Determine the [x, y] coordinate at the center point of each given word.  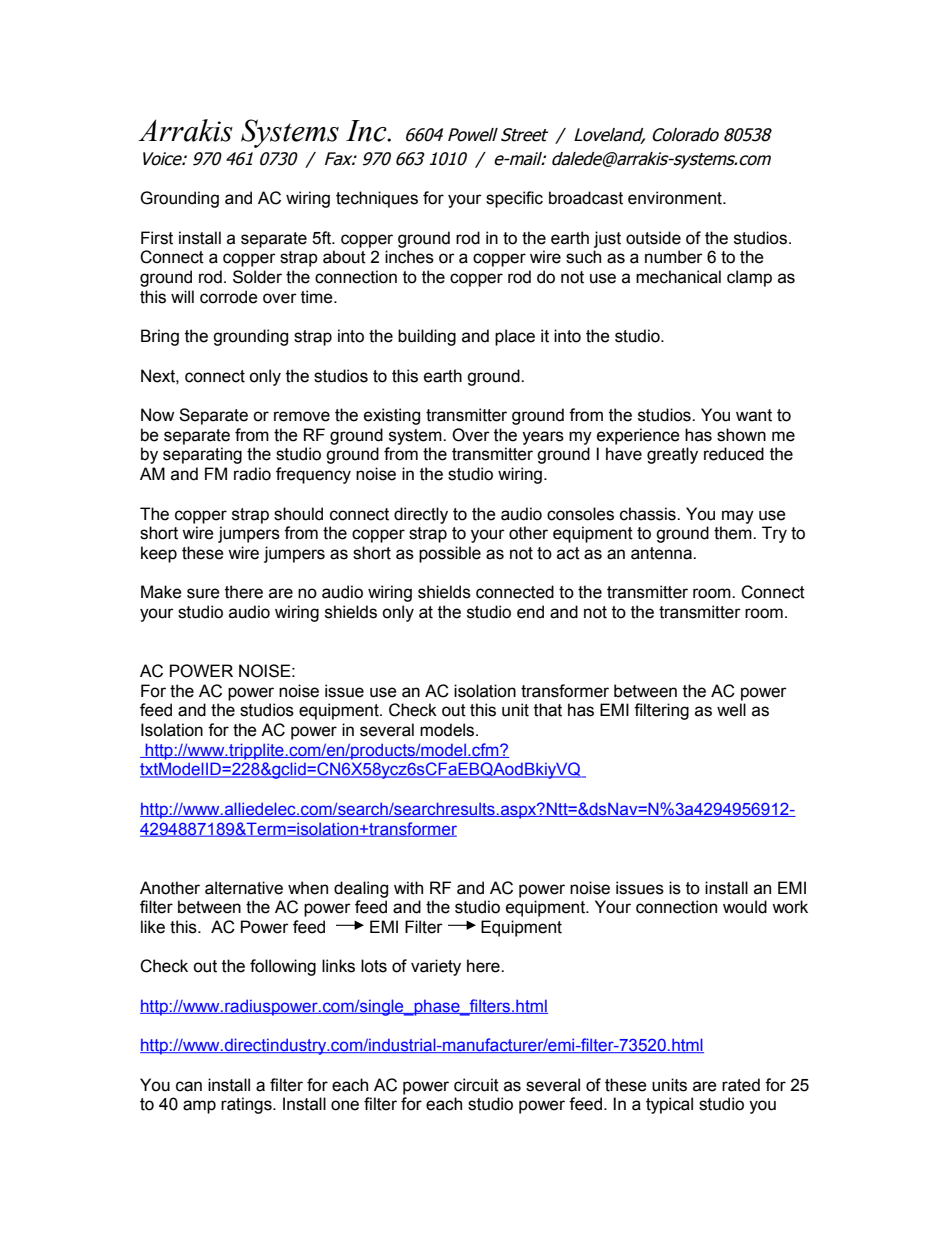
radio [252, 474]
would [745, 907]
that [548, 710]
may [738, 517]
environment [676, 198]
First [157, 238]
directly [421, 515]
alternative [244, 888]
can [189, 1086]
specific [514, 199]
